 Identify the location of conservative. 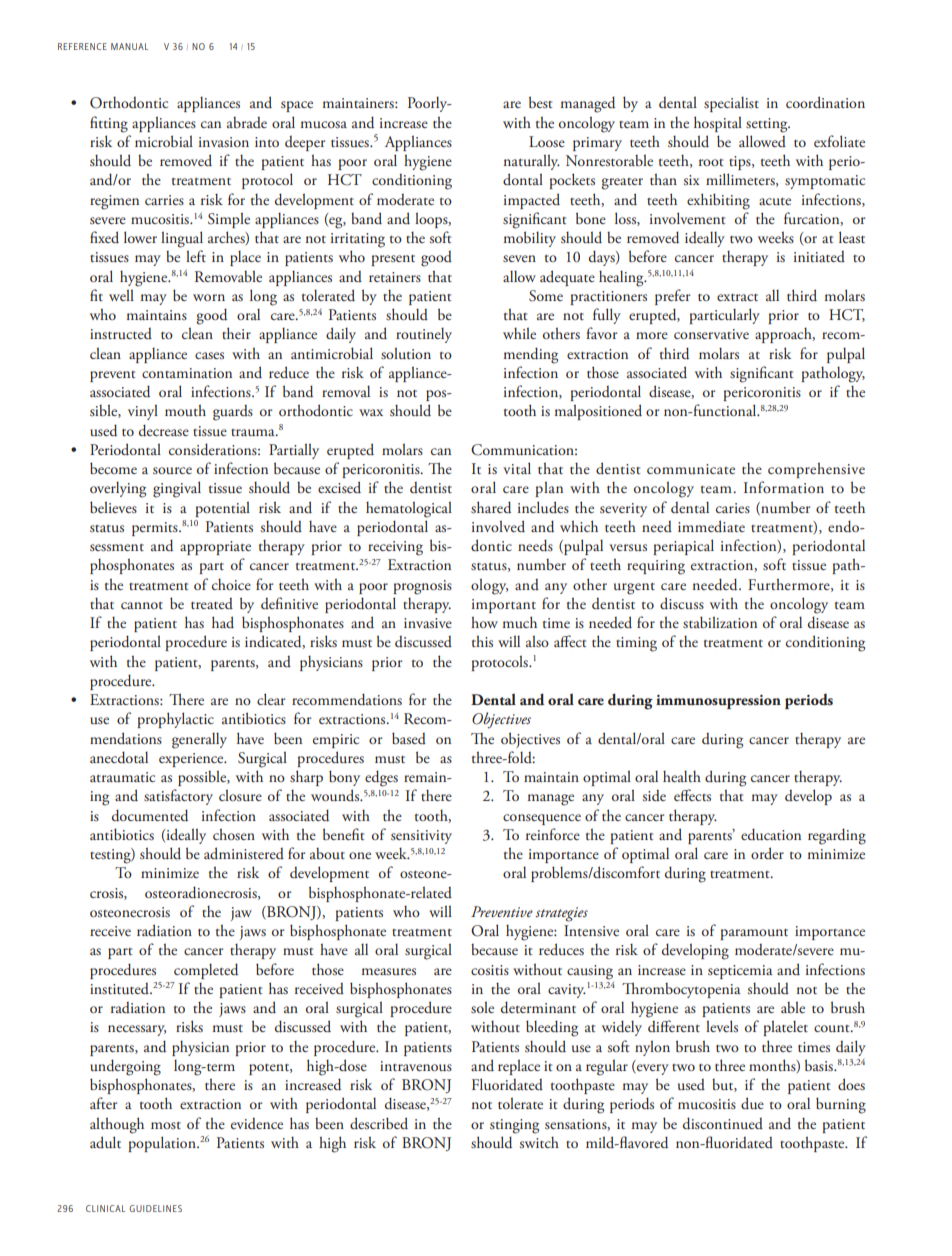
(711, 334).
